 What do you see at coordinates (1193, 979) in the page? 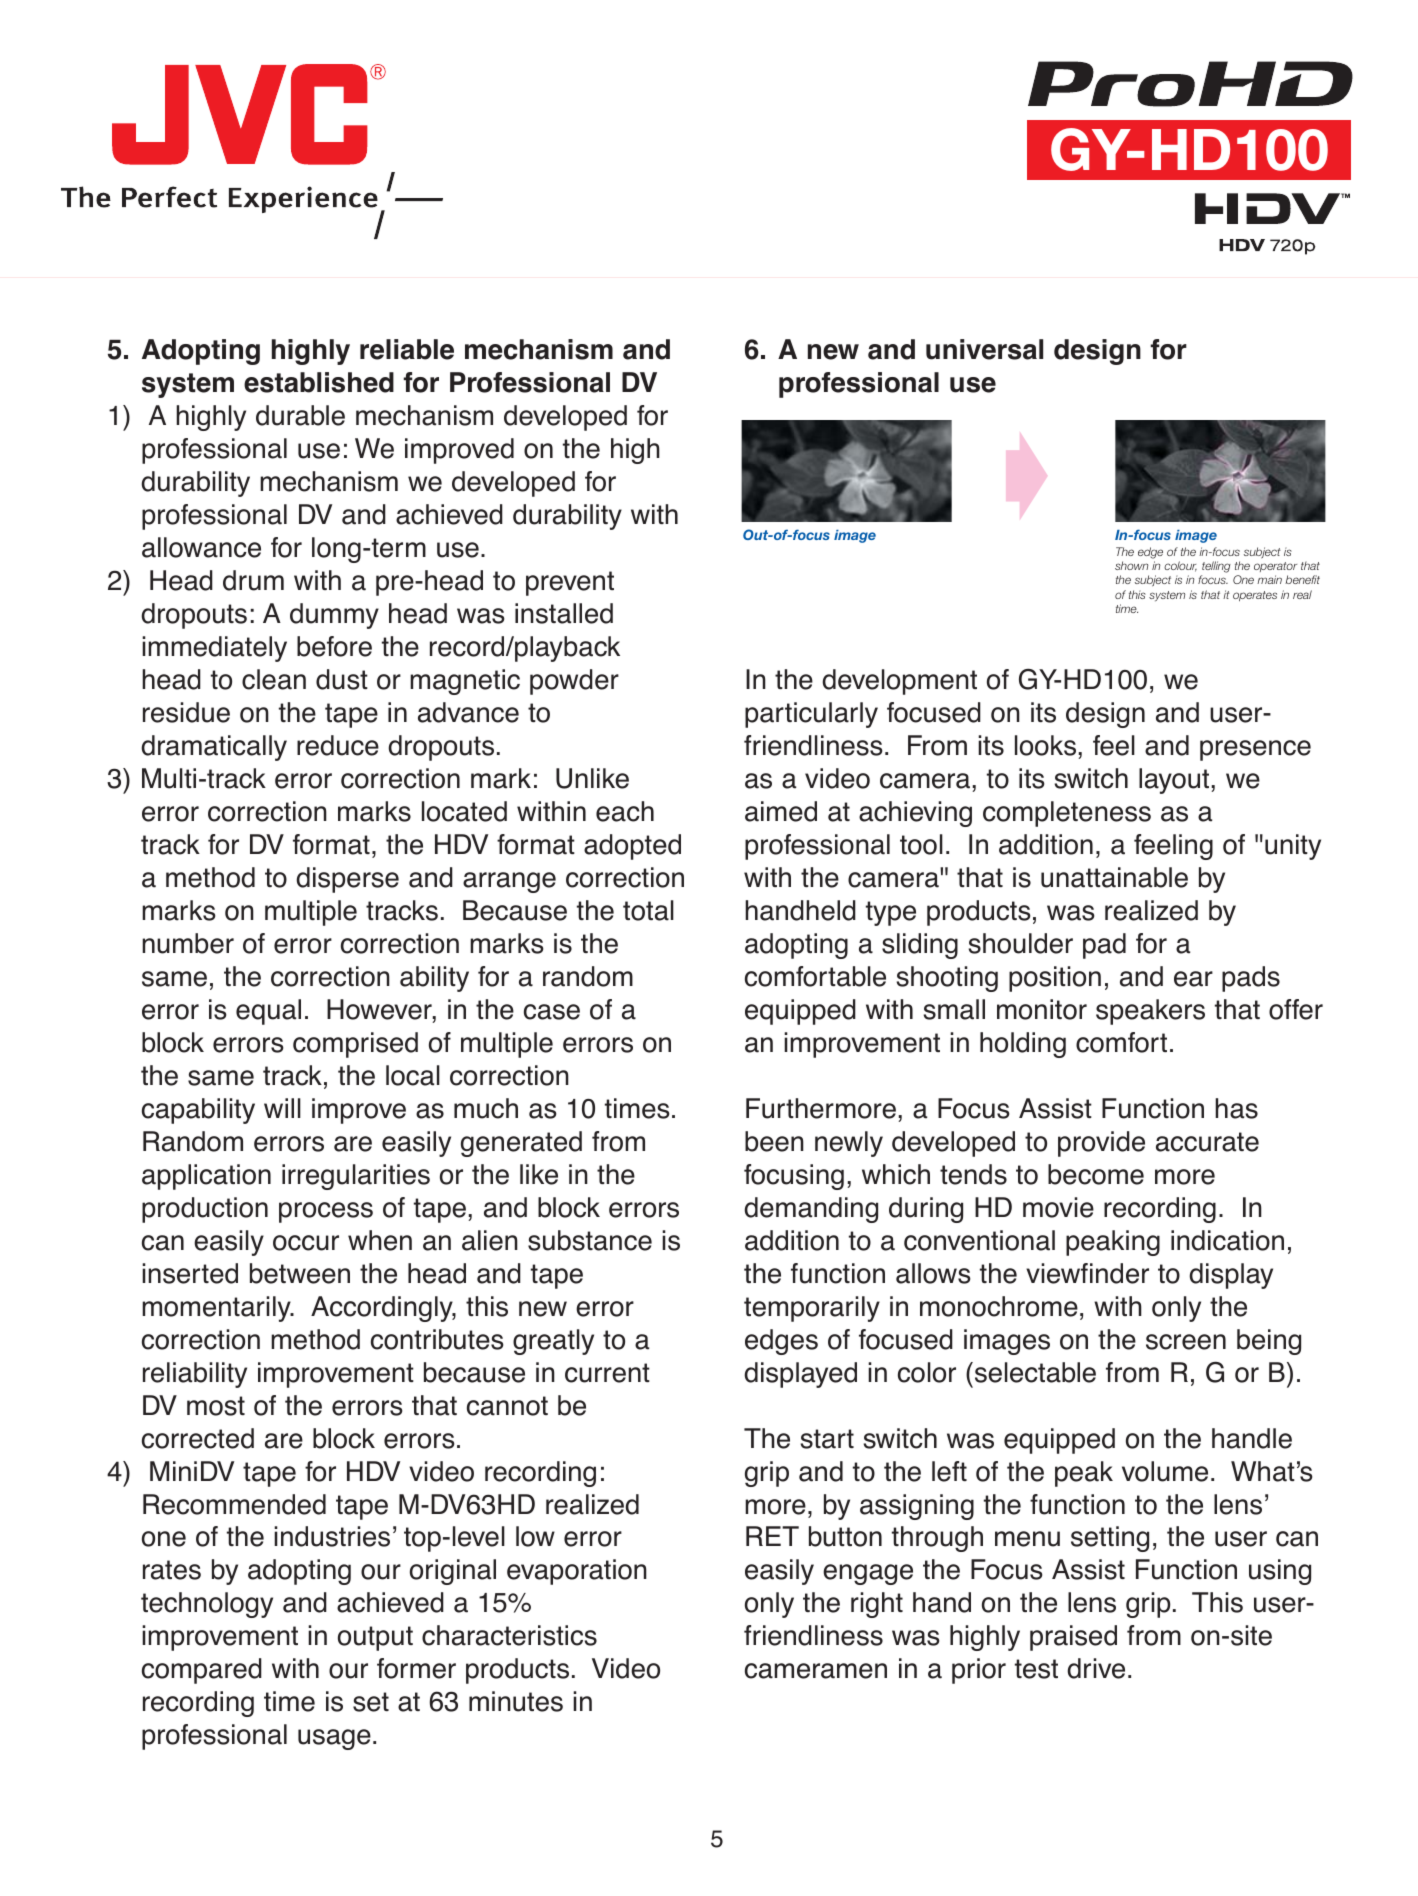
I see `ear` at bounding box center [1193, 979].
